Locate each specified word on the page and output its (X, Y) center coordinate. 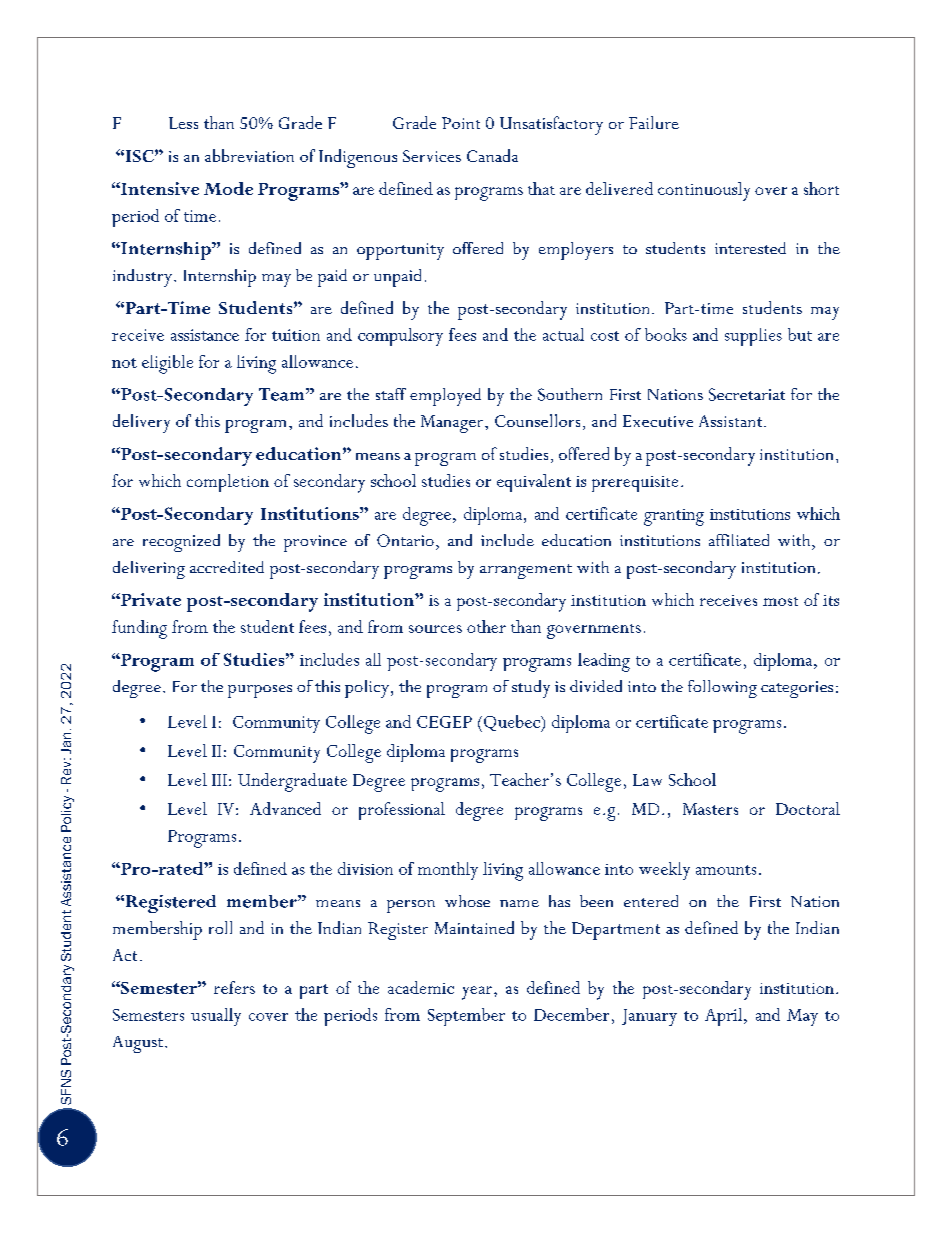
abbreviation (249, 155)
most (780, 601)
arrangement (526, 571)
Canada (492, 155)
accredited (227, 567)
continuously (704, 191)
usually (216, 1017)
